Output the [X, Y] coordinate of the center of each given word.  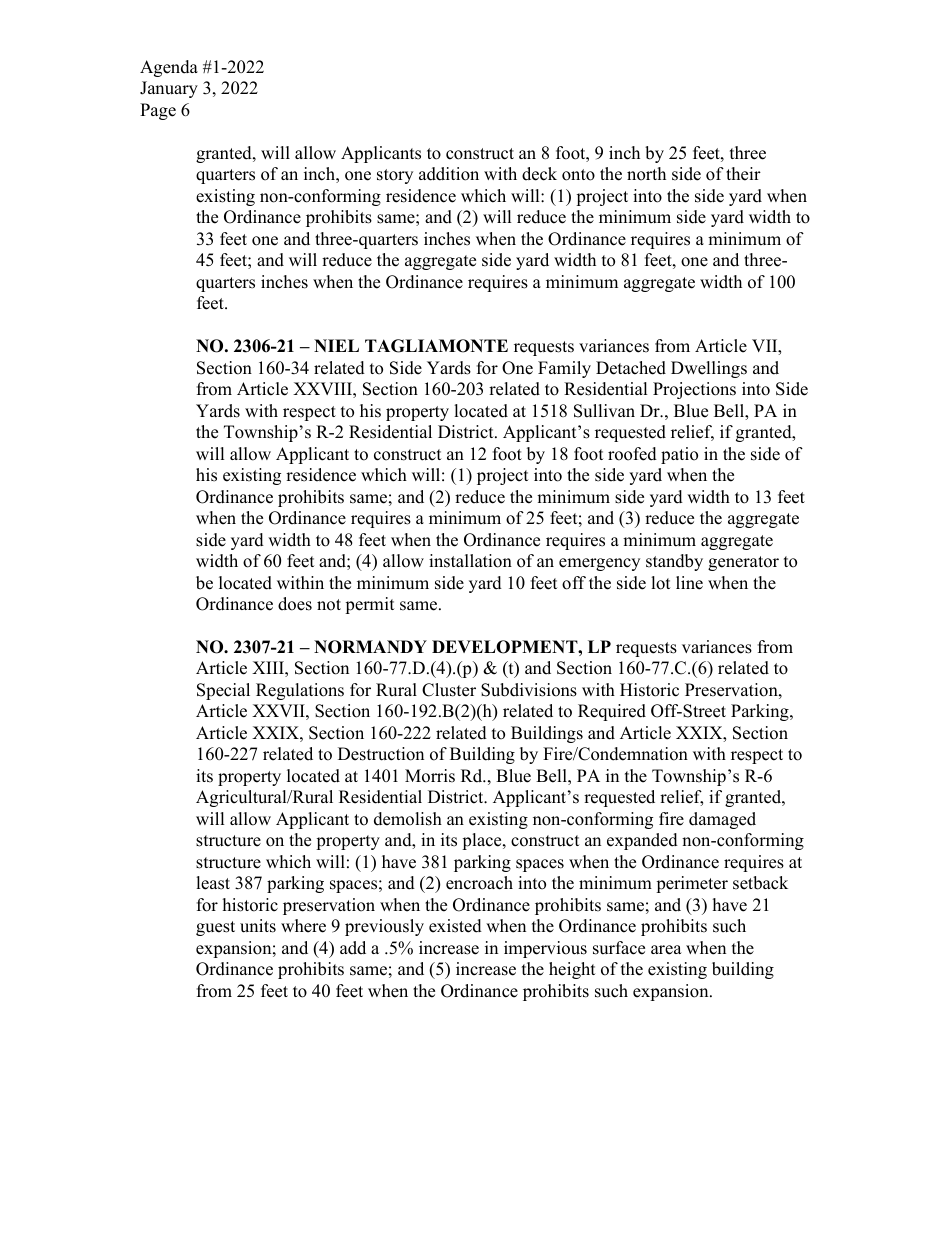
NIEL [336, 345]
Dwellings [709, 369]
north [646, 174]
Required [612, 712]
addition [449, 174]
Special [223, 691]
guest [215, 928]
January [169, 89]
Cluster [449, 690]
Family [564, 369]
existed [455, 926]
